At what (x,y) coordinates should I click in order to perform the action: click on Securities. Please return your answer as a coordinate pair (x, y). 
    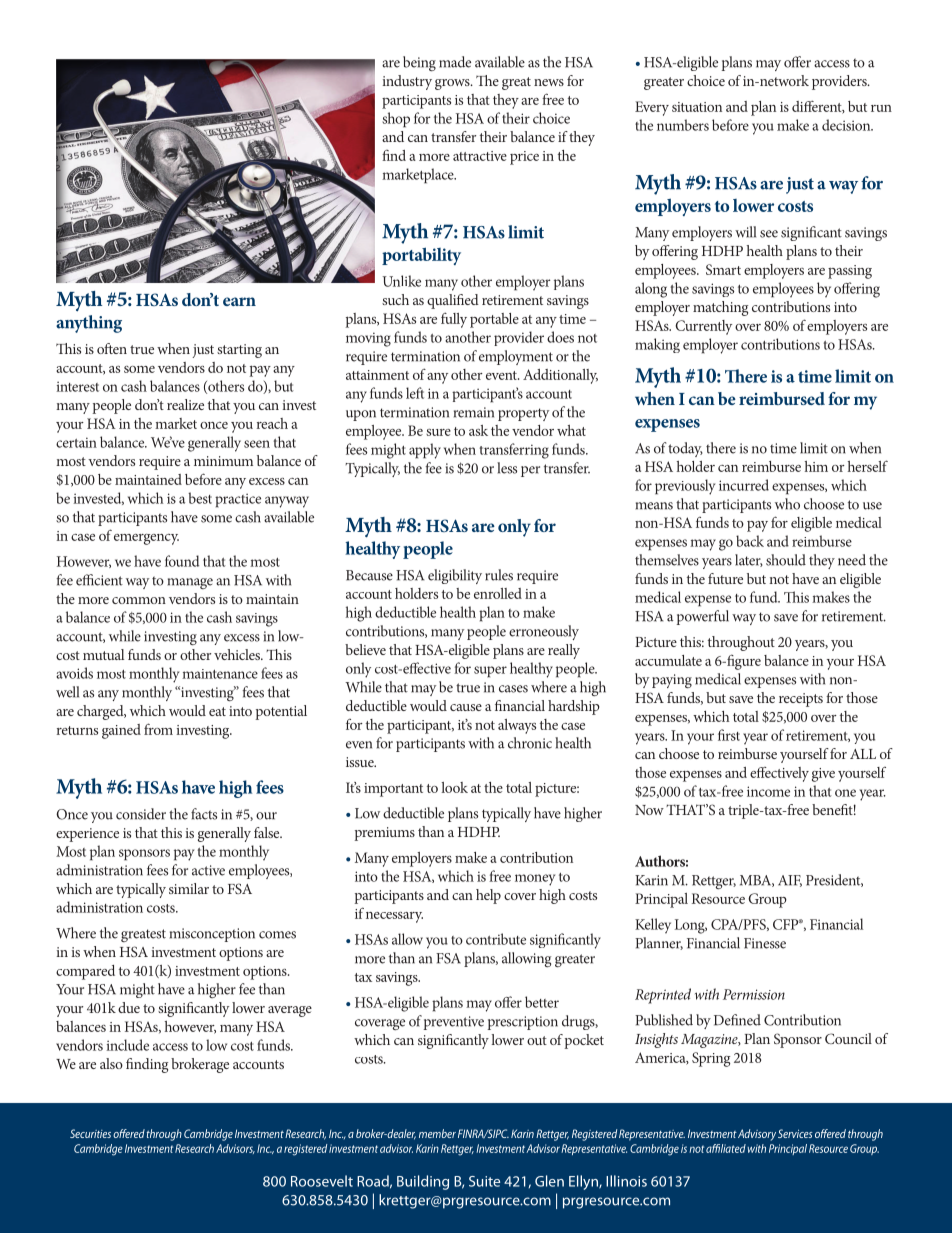
    Looking at the image, I should click on (90, 1133).
